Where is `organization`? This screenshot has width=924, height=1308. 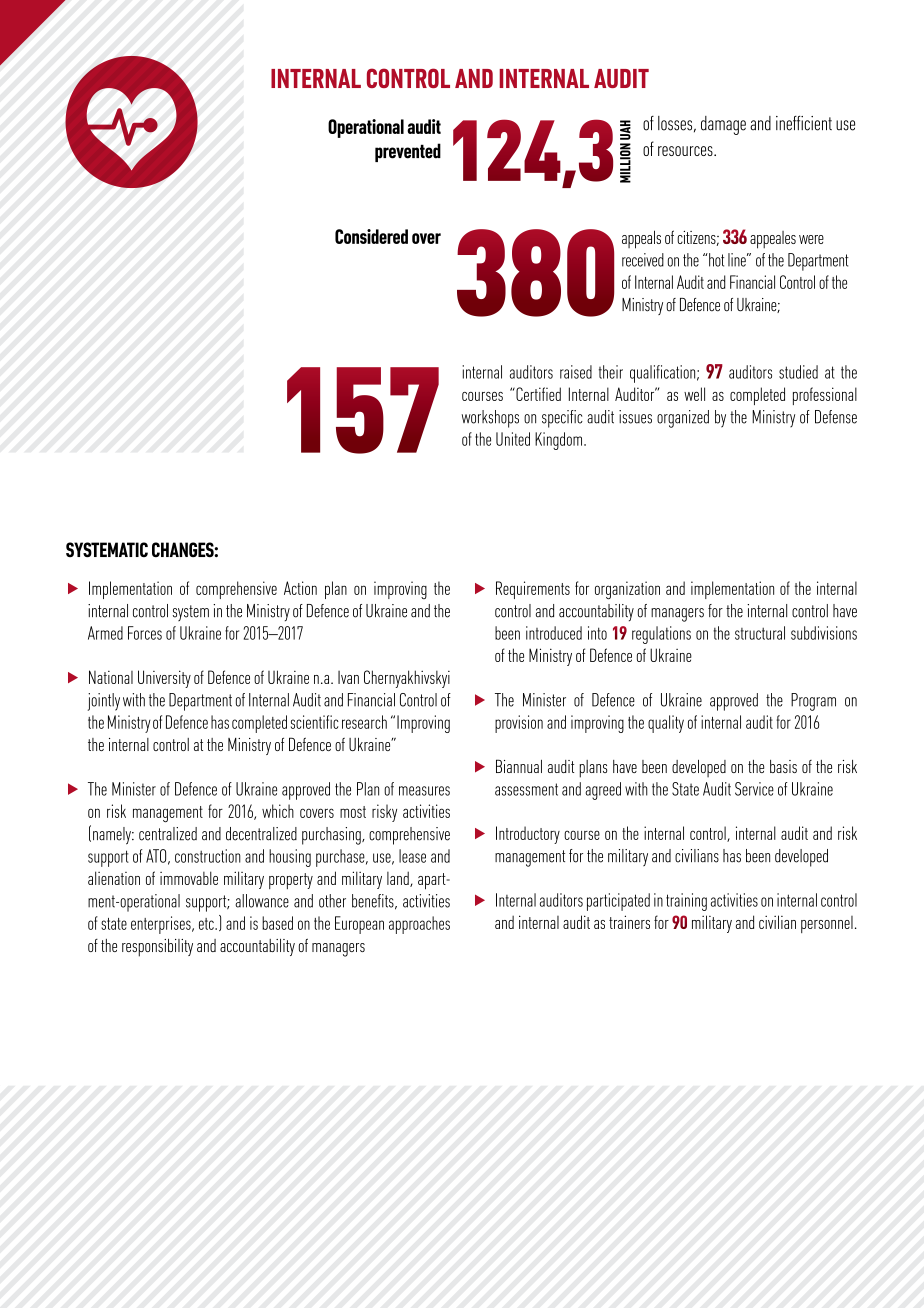 organization is located at coordinates (627, 590).
